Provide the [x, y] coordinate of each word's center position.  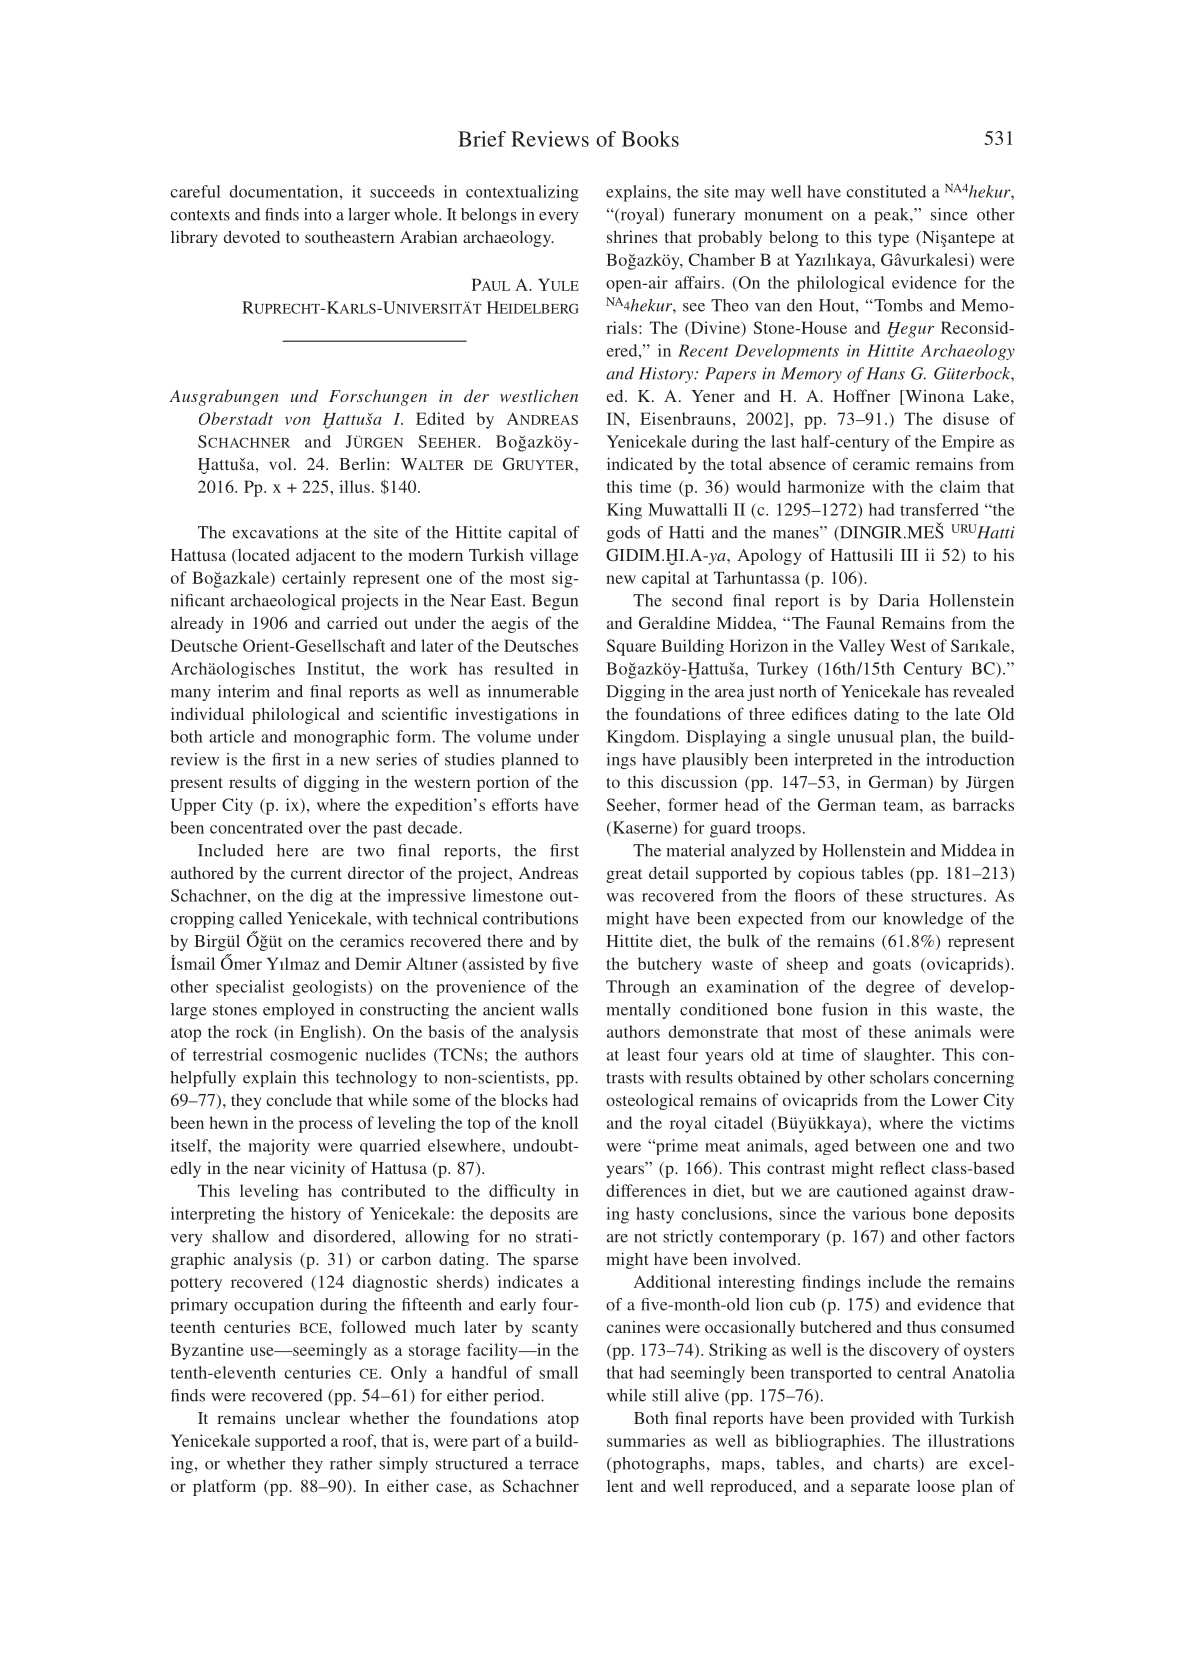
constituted [886, 191]
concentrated [256, 827]
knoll [560, 1122]
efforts [515, 804]
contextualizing [522, 193]
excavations [275, 532]
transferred [939, 509]
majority [279, 1147]
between [885, 1145]
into [317, 214]
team [902, 805]
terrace [554, 1464]
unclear [313, 1418]
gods [623, 534]
